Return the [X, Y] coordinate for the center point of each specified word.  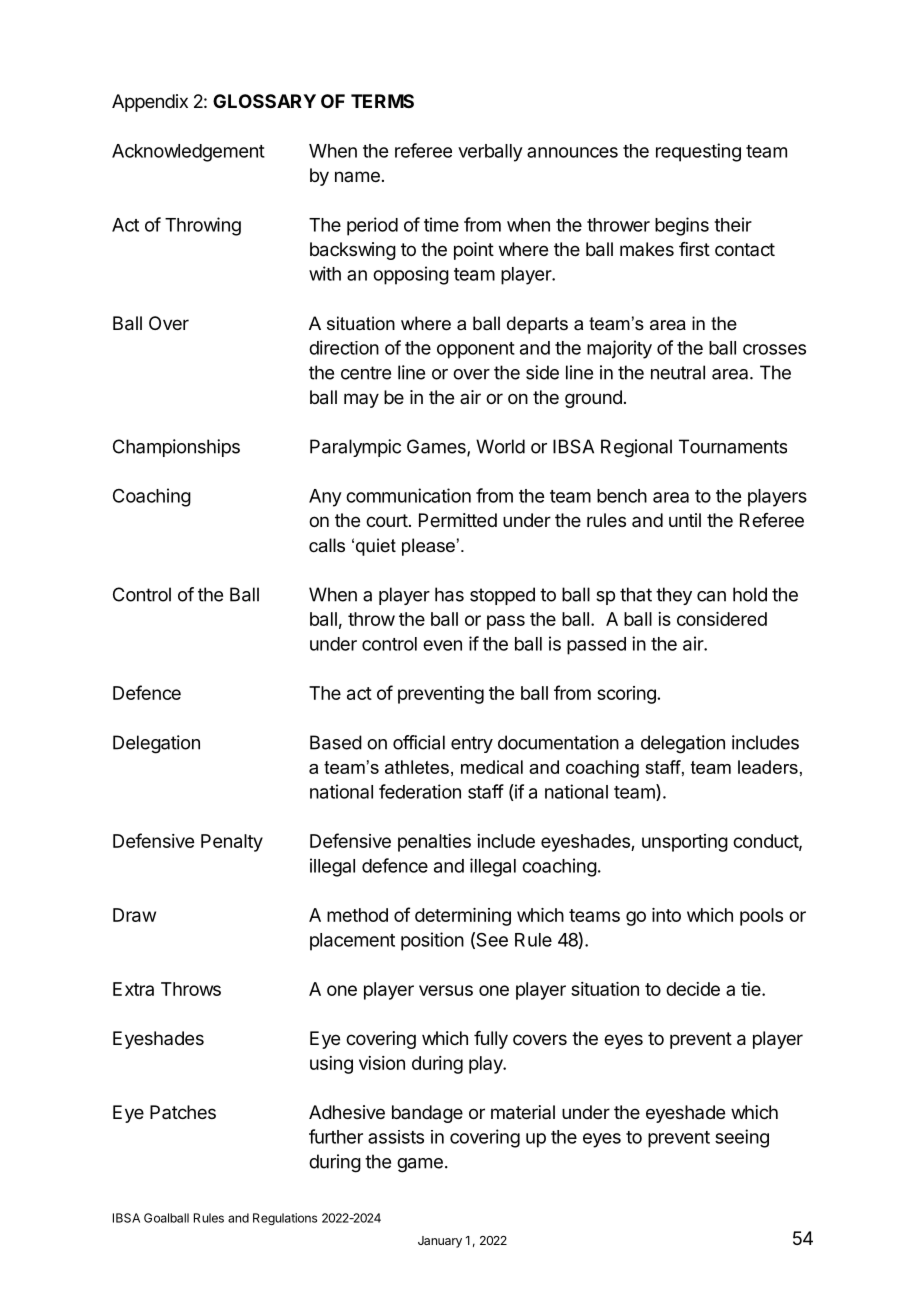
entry [472, 744]
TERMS [382, 101]
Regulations [285, 1219]
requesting [698, 152]
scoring [626, 695]
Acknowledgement [188, 153]
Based [336, 742]
